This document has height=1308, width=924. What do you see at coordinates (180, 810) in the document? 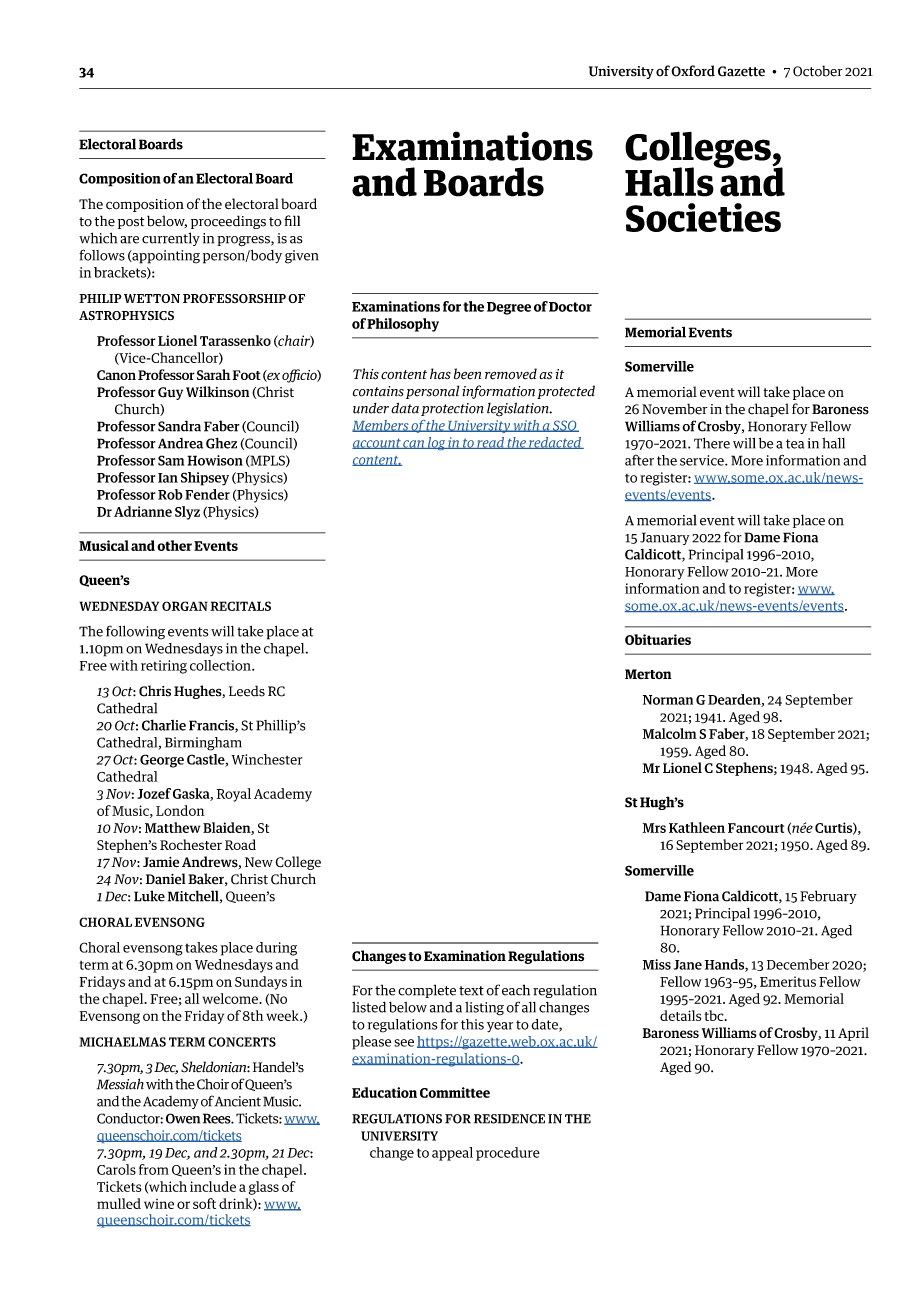
I see `London` at bounding box center [180, 810].
